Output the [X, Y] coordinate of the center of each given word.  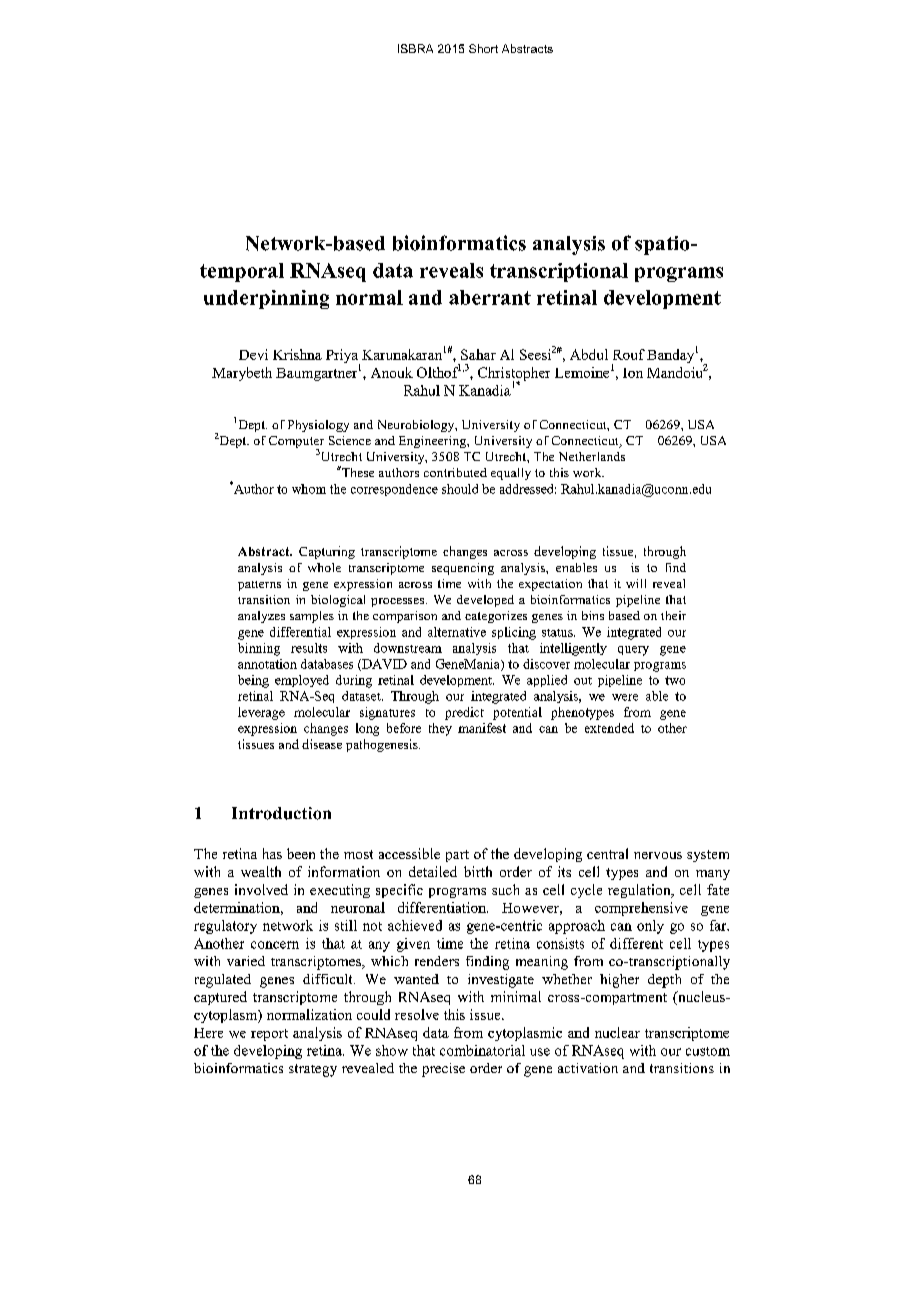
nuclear [617, 1032]
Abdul [589, 354]
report [269, 1035]
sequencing [463, 569]
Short [483, 48]
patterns [259, 586]
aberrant [490, 297]
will [636, 583]
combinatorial [482, 1050]
